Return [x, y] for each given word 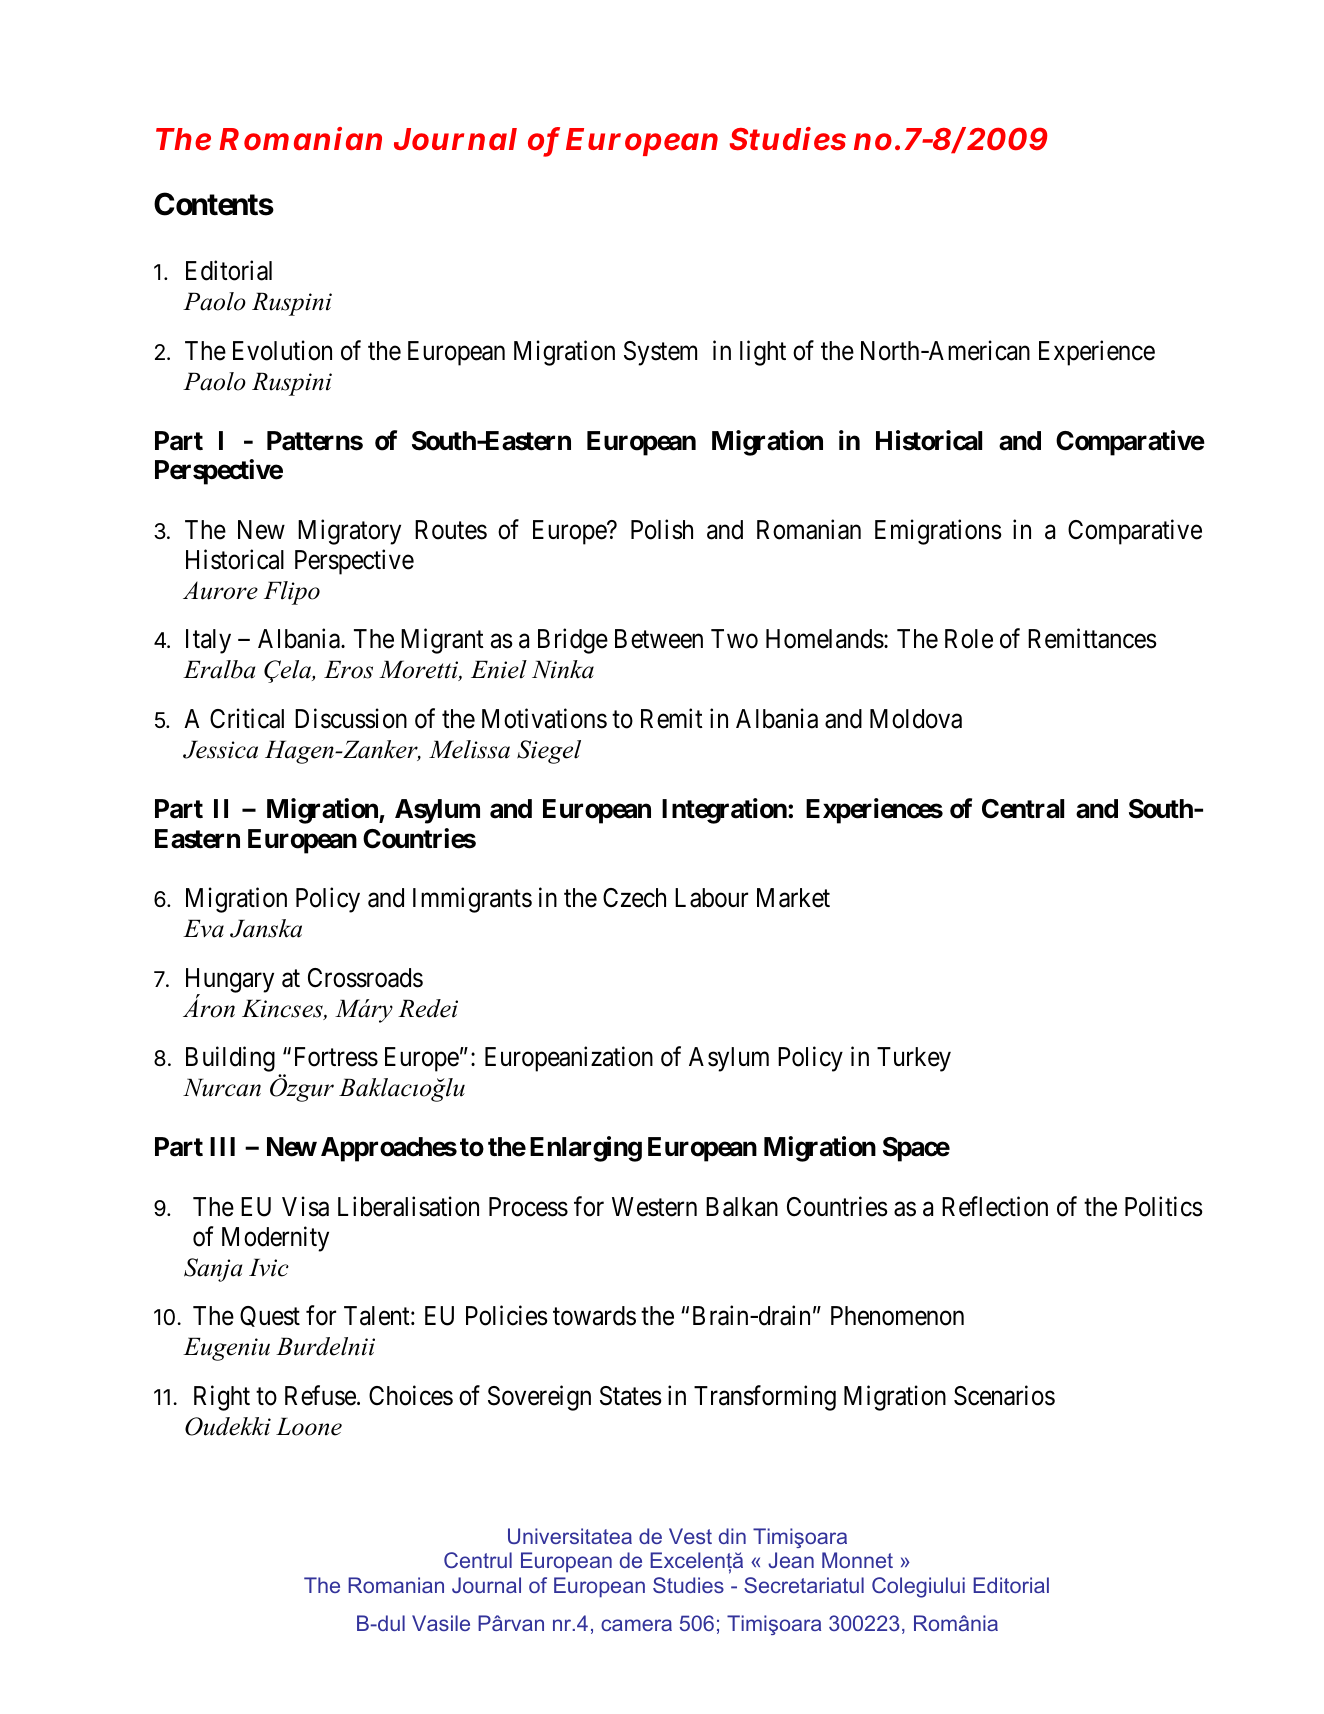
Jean [791, 1560]
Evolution [282, 350]
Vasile [441, 1623]
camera [636, 1625]
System [660, 353]
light [763, 353]
